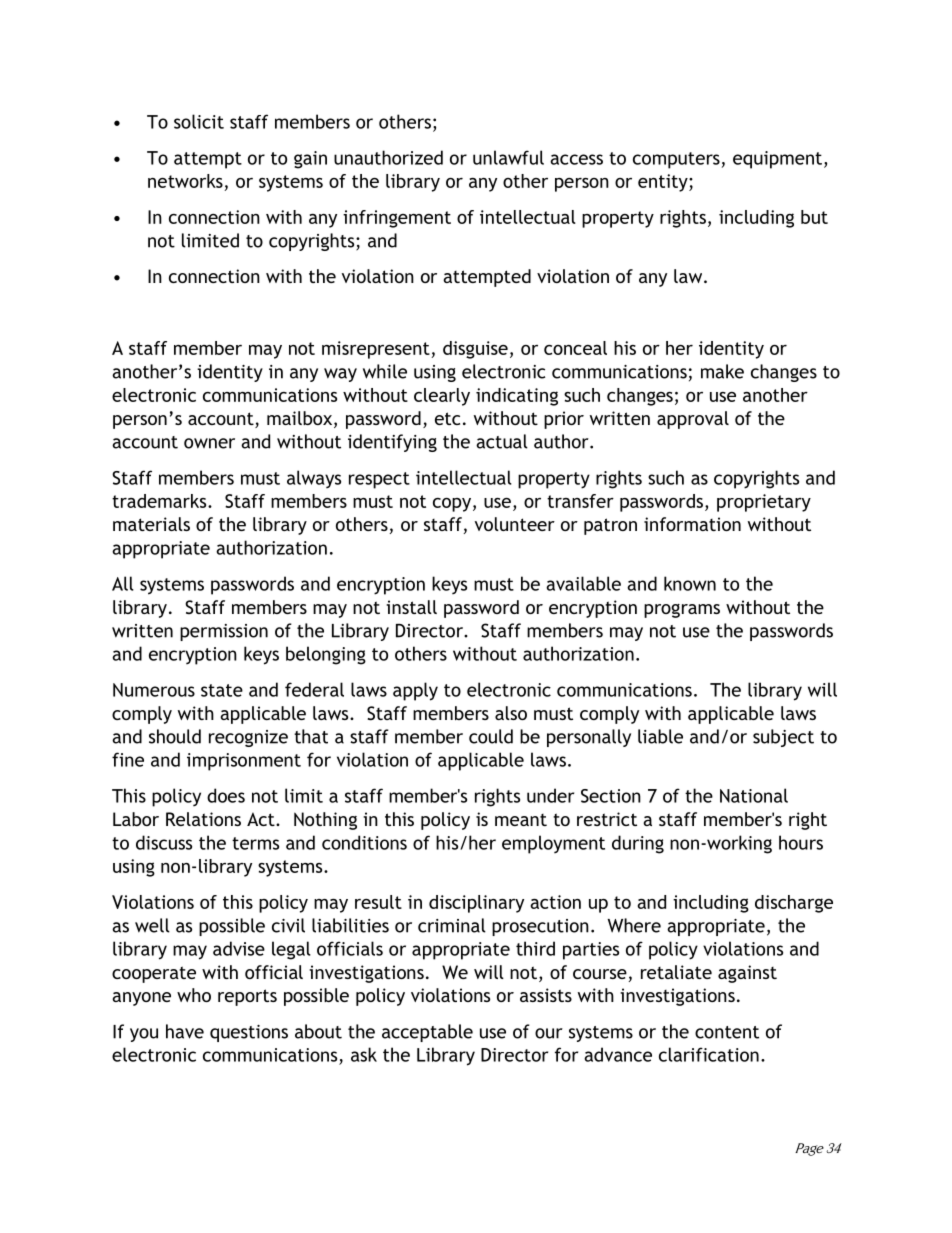 This screenshot has height=1233, width=952. I want to click on equipment, so click(777, 160).
